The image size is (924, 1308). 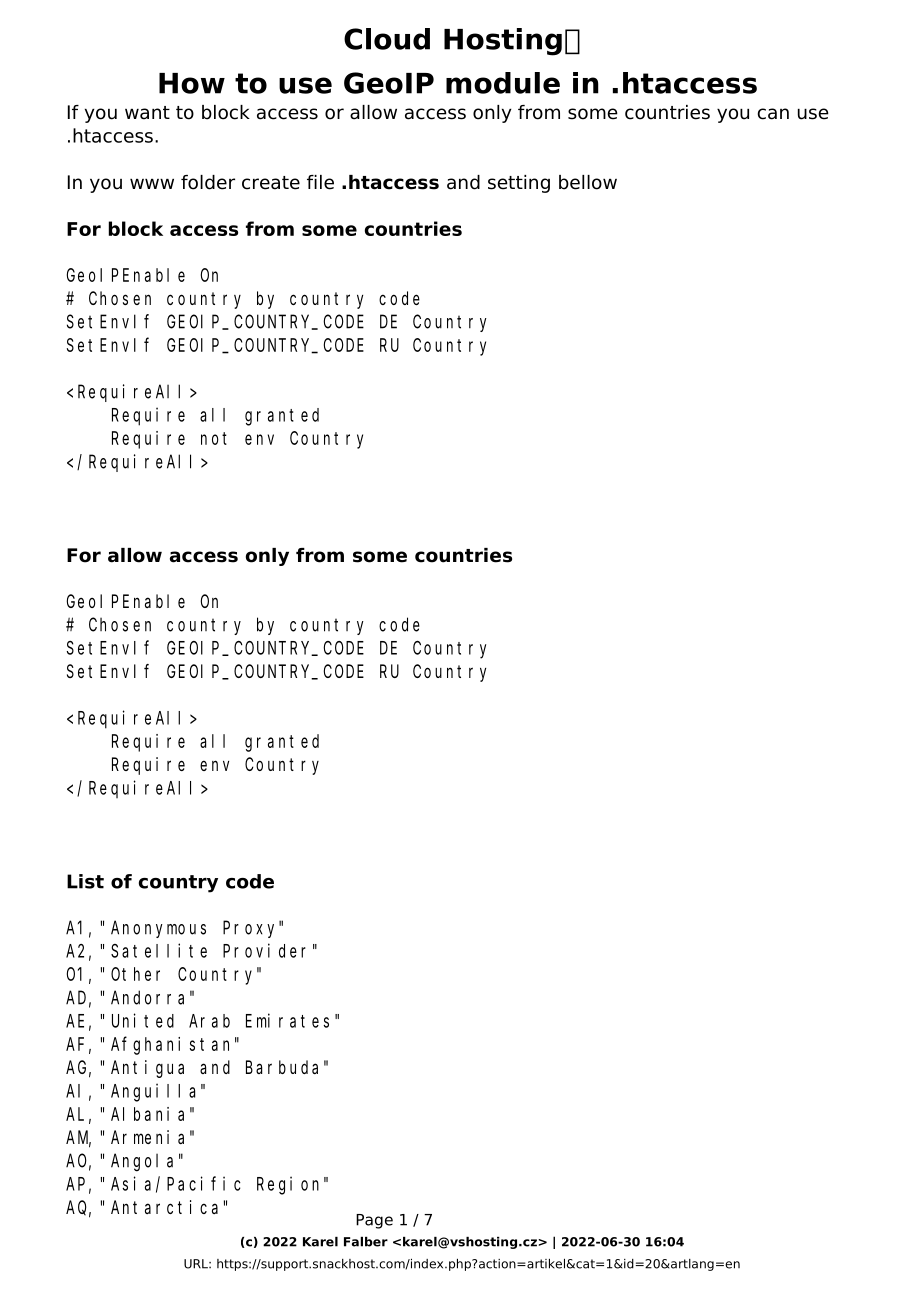 What do you see at coordinates (147, 113) in the document?
I see `want` at bounding box center [147, 113].
